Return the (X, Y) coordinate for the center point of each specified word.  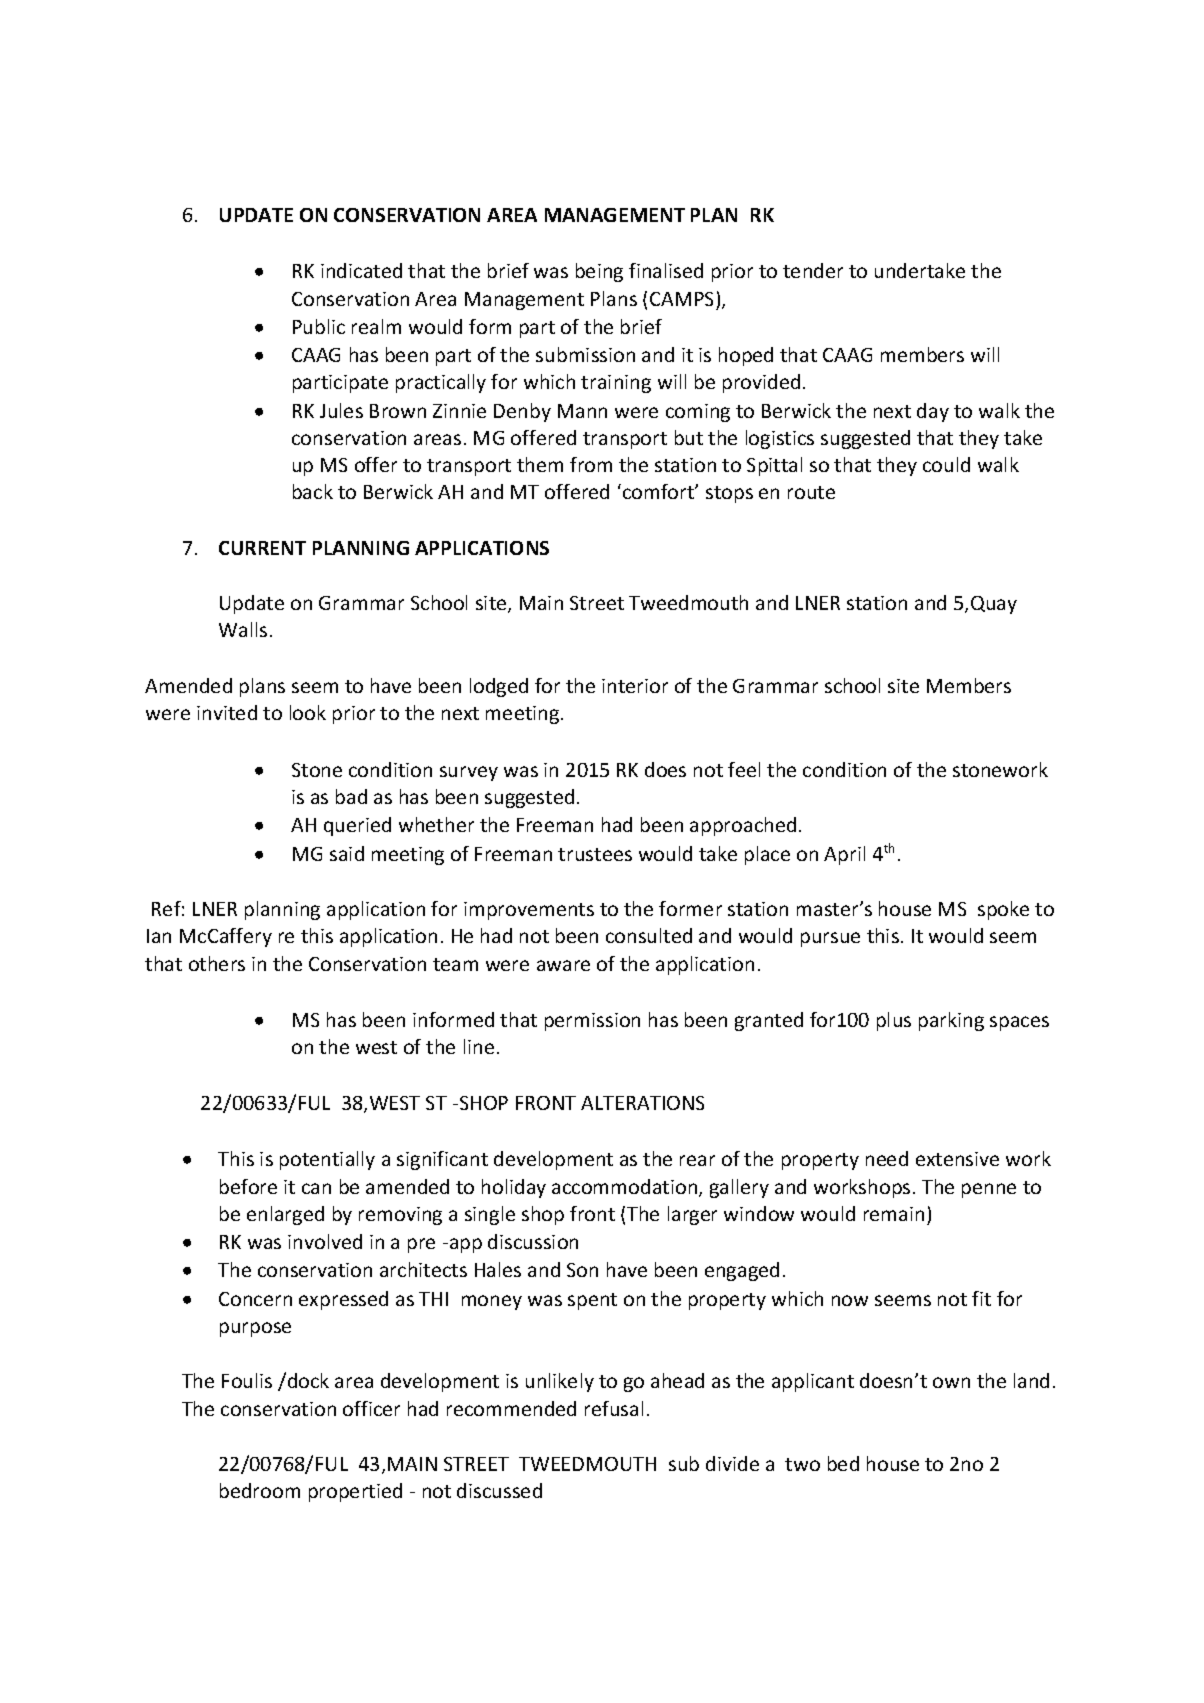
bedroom (260, 1490)
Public (319, 326)
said (347, 853)
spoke (1003, 910)
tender (813, 270)
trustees (595, 854)
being (599, 272)
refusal (614, 1408)
